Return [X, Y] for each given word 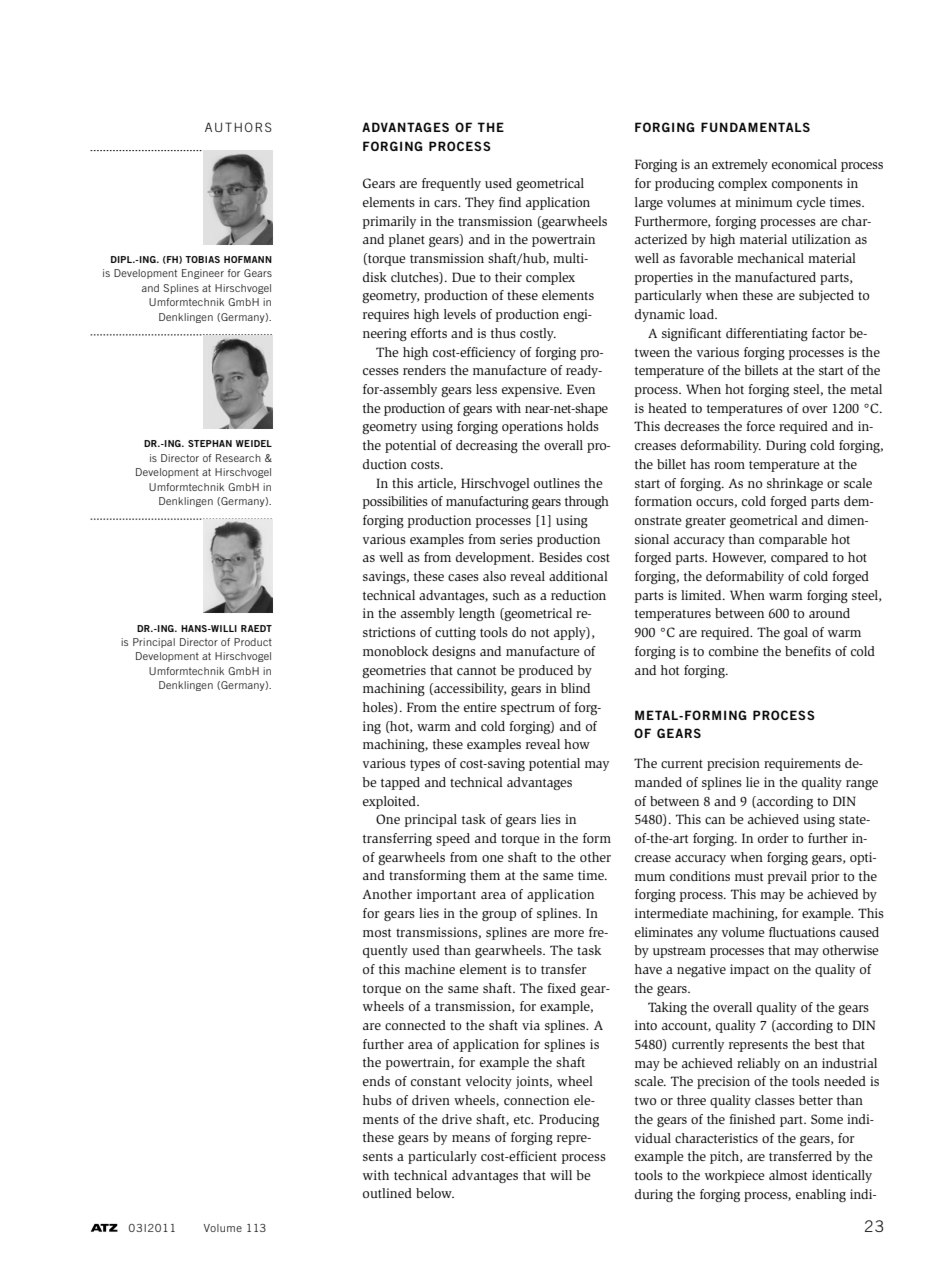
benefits [808, 651]
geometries [394, 671]
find [510, 202]
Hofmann [248, 259]
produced [546, 671]
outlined [387, 1193]
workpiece [735, 1176]
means [471, 1138]
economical [804, 164]
